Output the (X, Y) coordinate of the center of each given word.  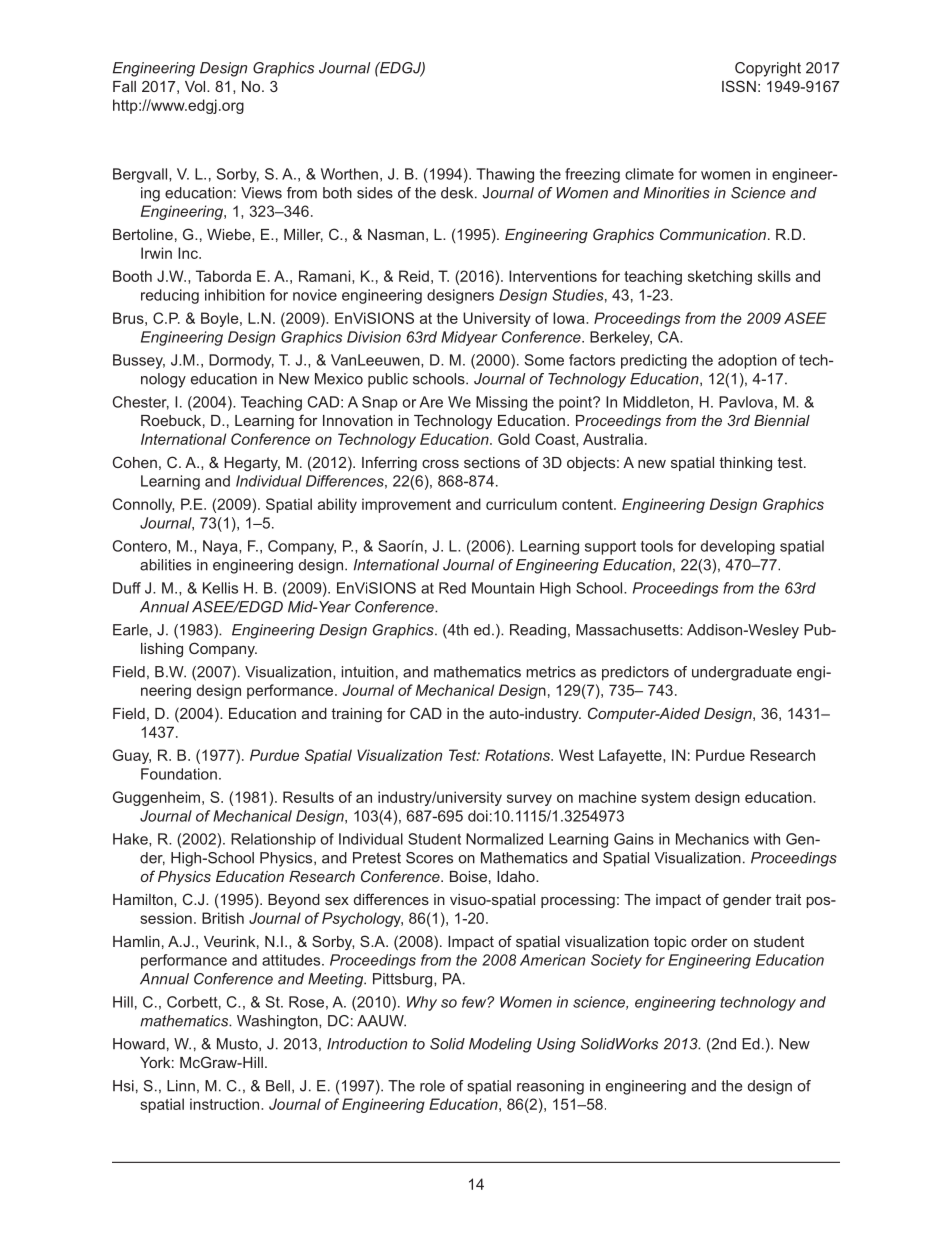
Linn (181, 1086)
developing (738, 547)
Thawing (505, 175)
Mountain (503, 588)
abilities (165, 565)
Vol (196, 86)
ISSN (739, 86)
